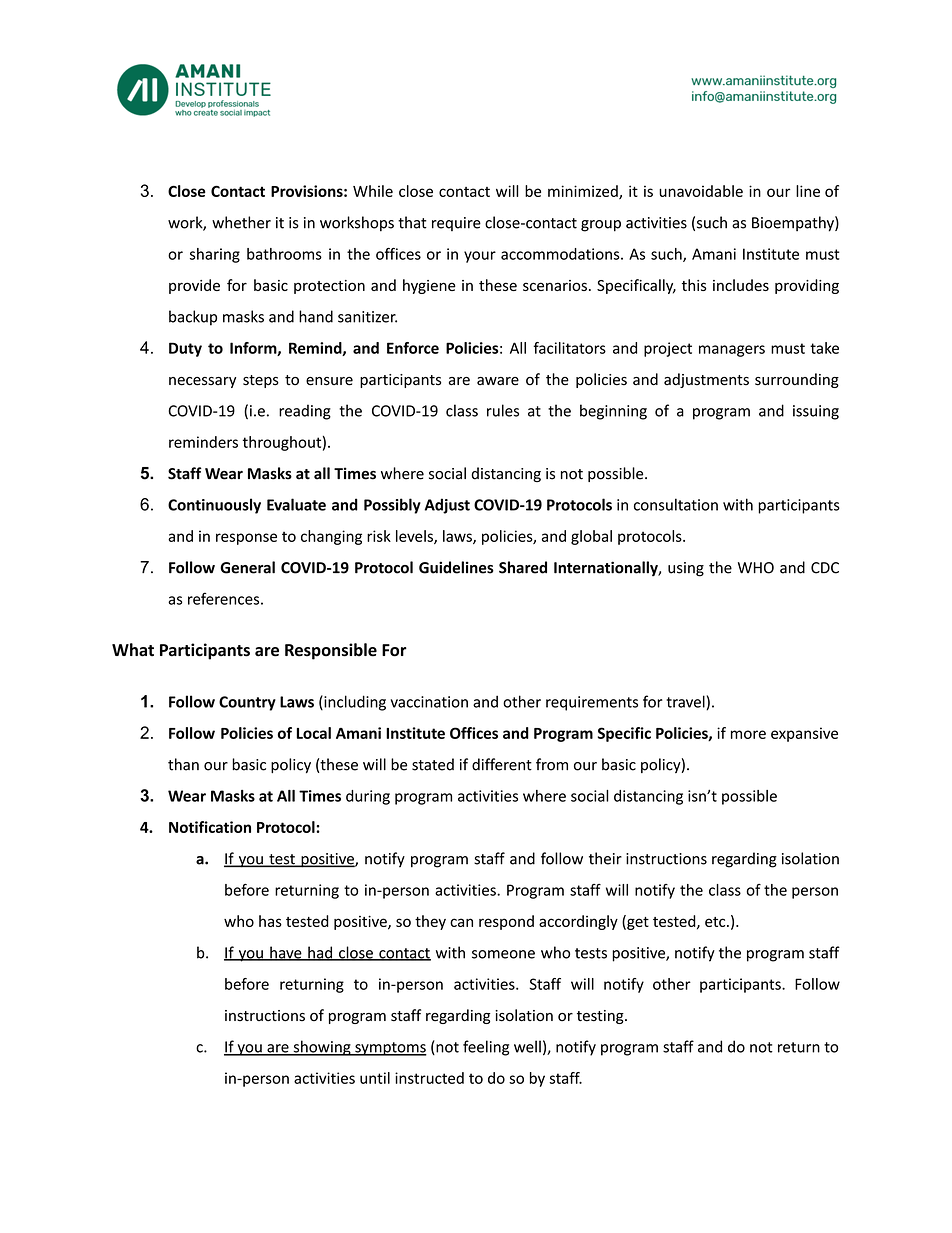 This document has width=952, height=1233. I want to click on using, so click(686, 569).
